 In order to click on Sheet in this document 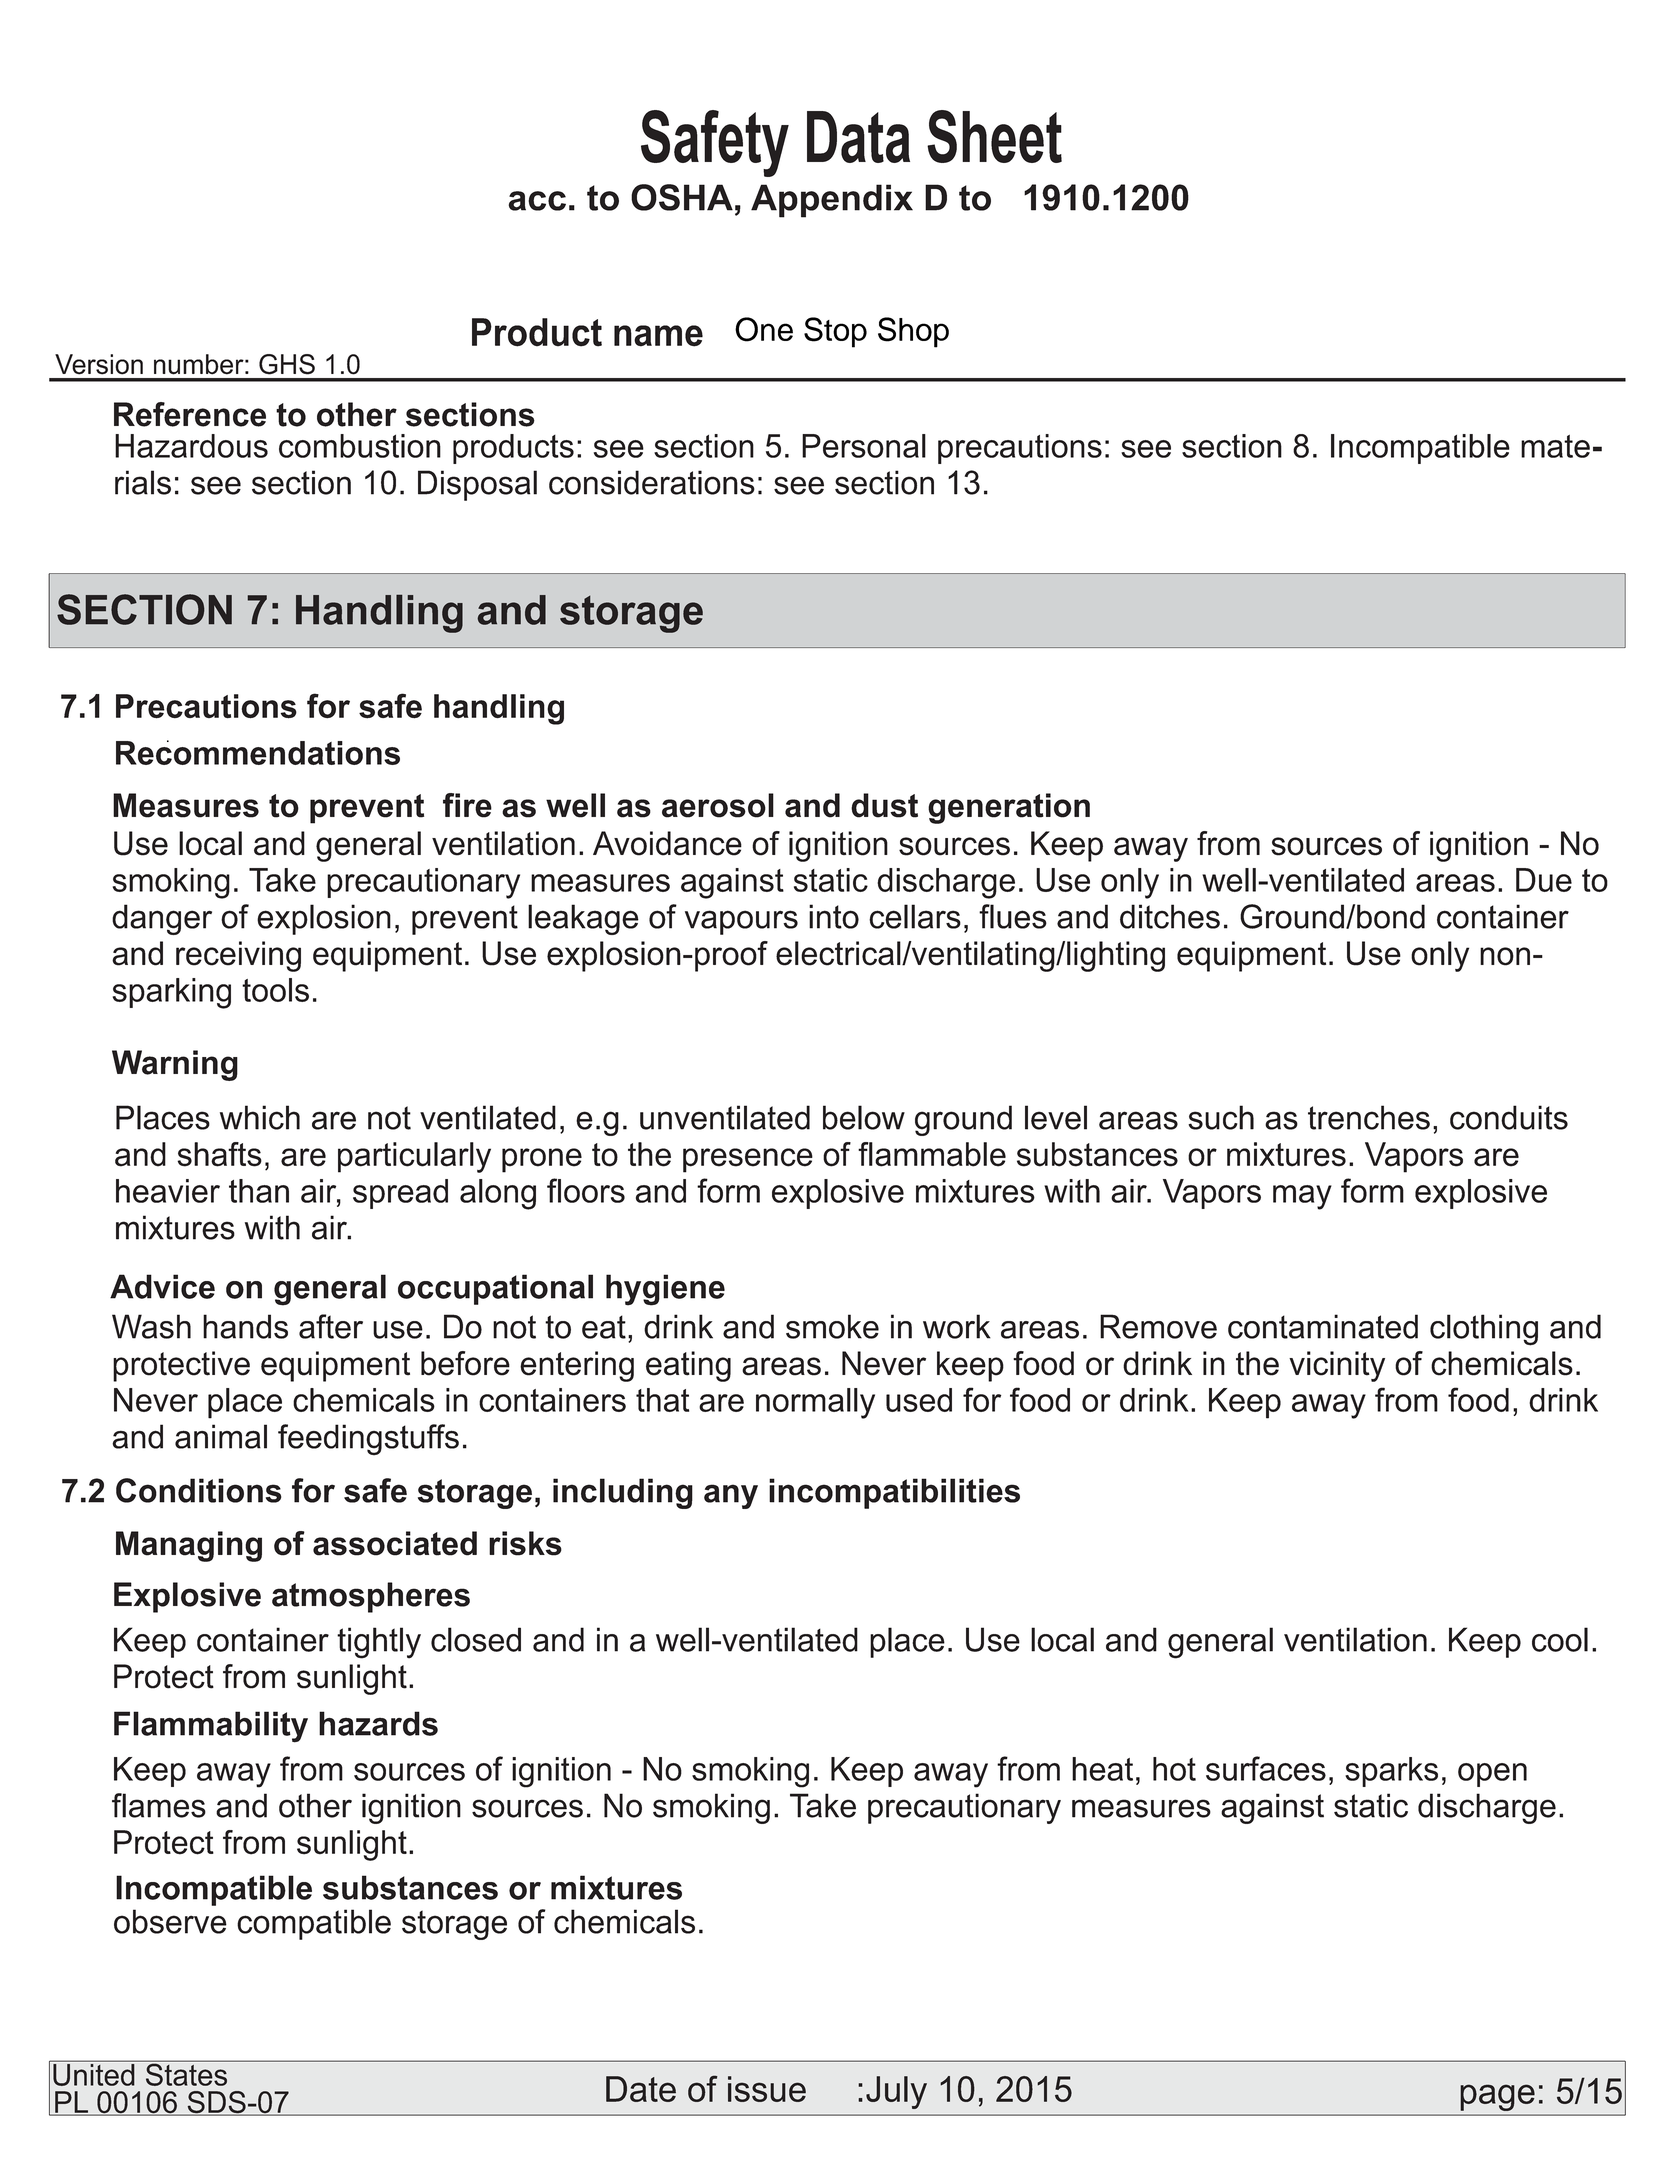, I will do `click(994, 136)`.
